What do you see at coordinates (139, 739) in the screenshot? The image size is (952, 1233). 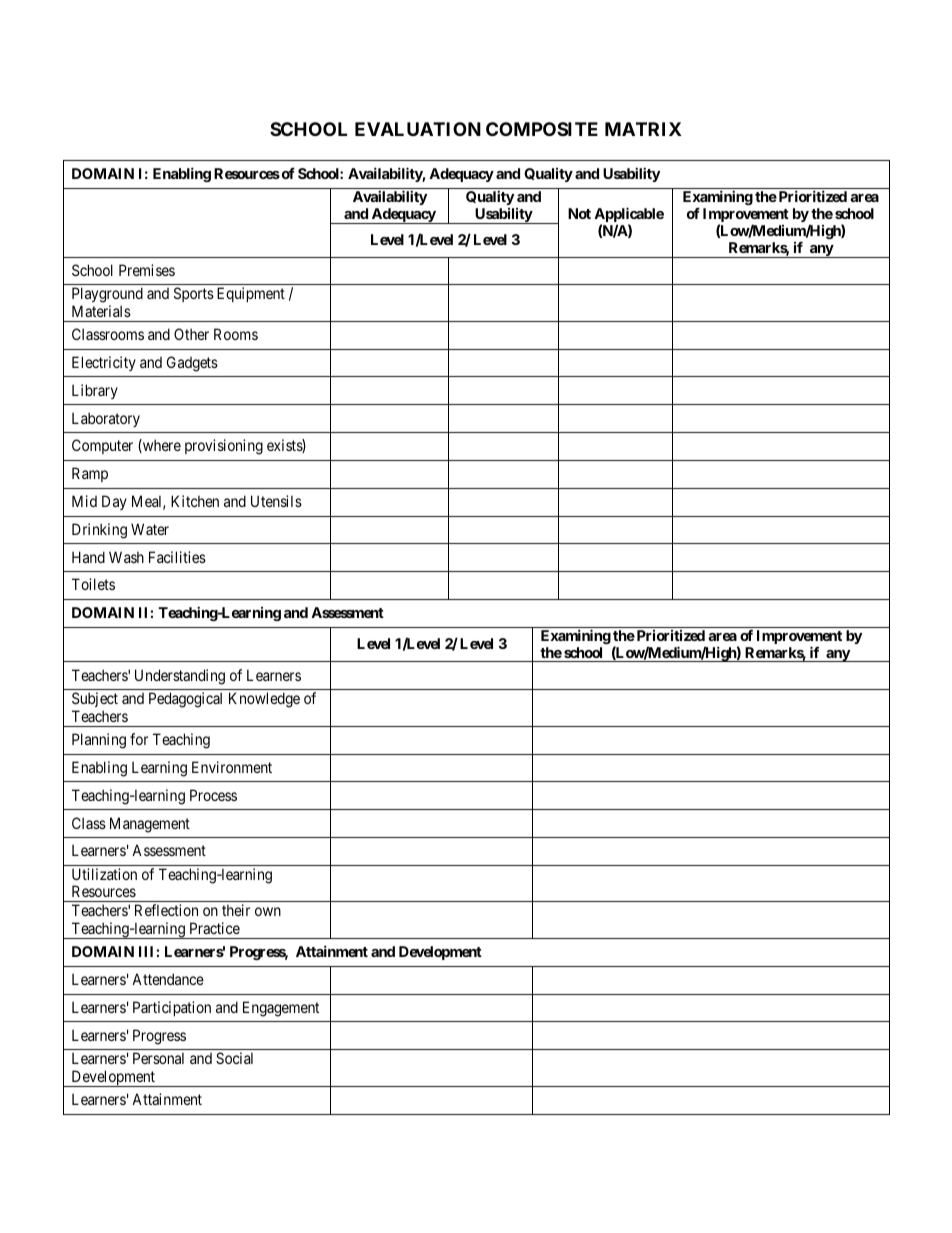 I see `for` at bounding box center [139, 739].
